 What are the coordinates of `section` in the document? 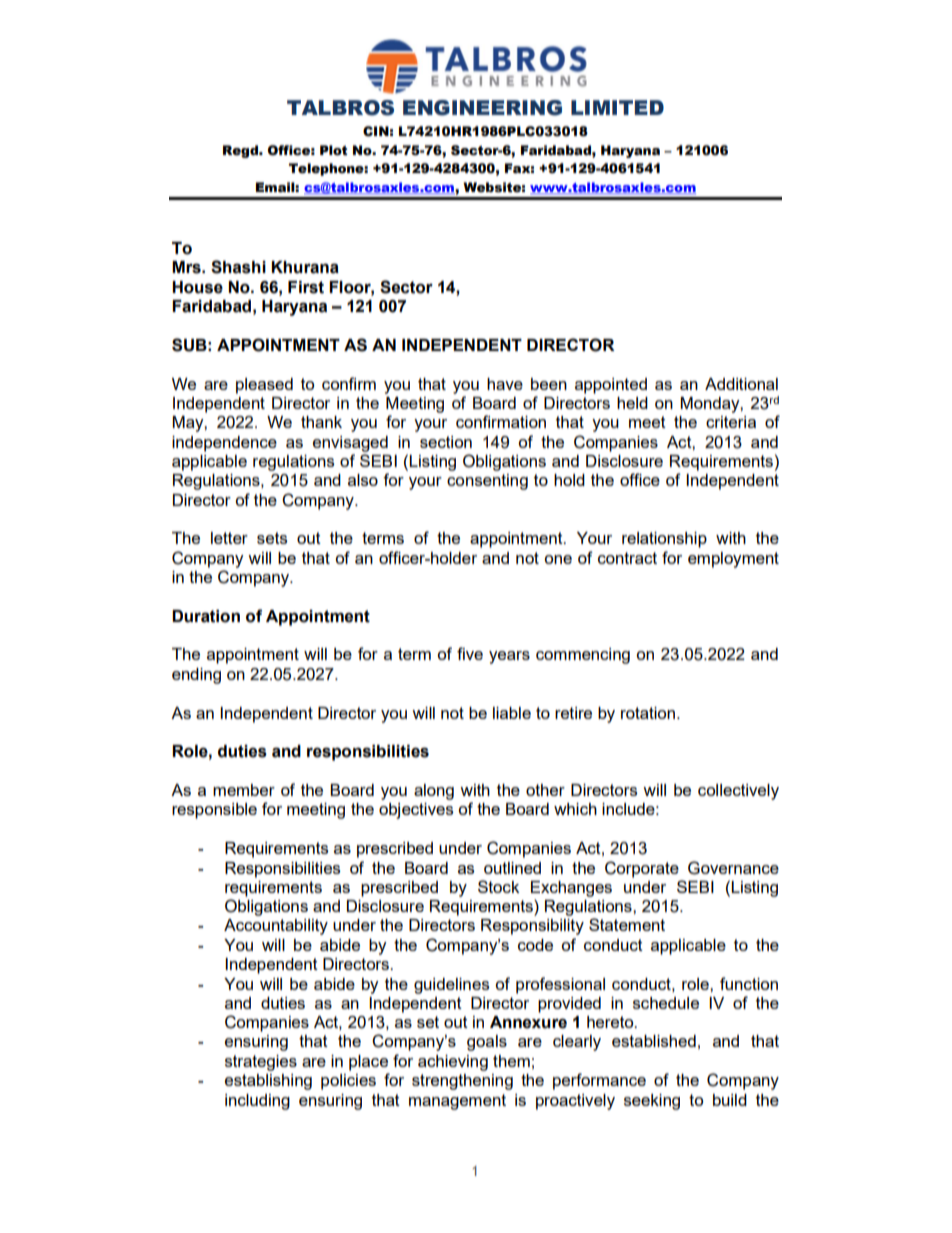 It's located at (446, 442).
